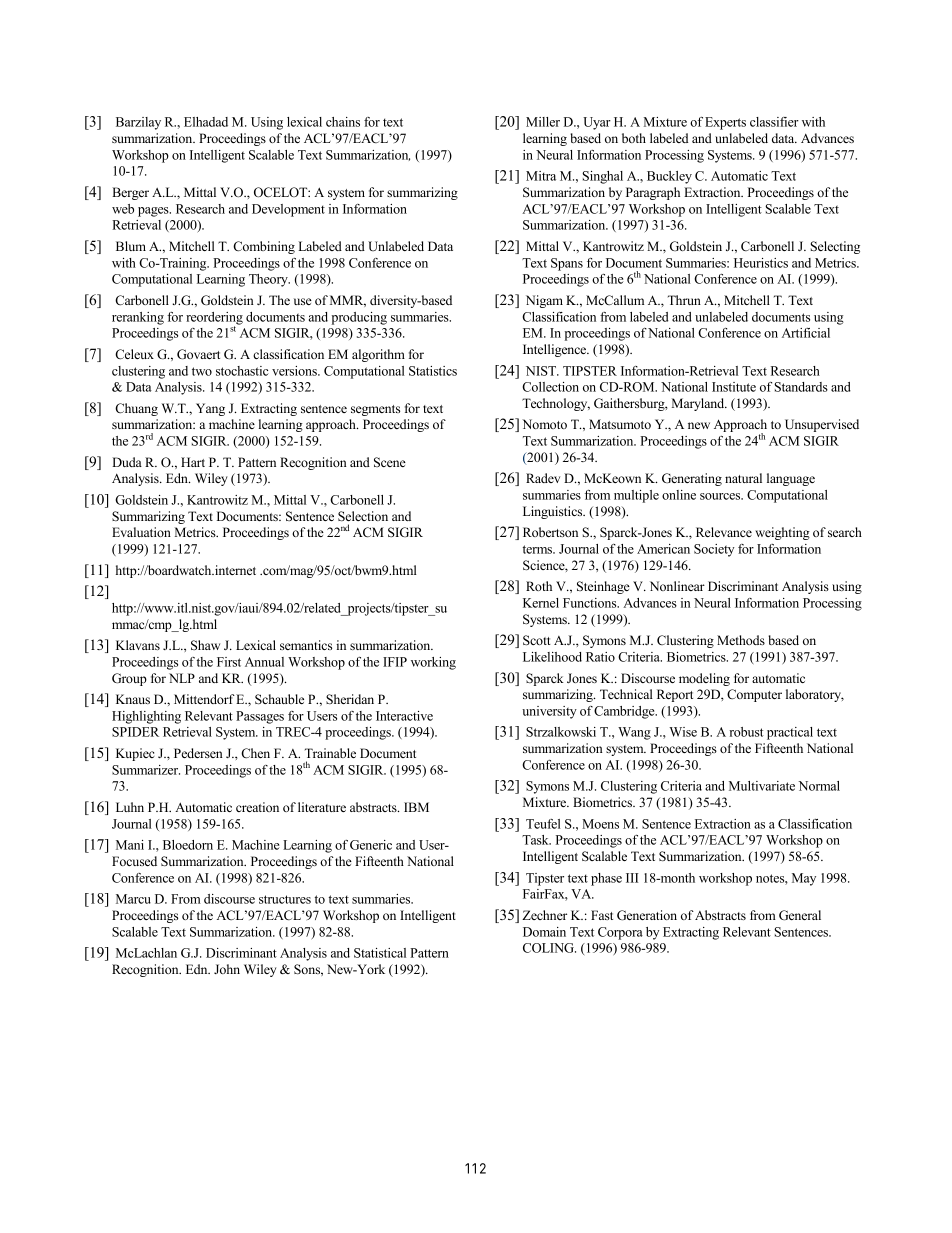  I want to click on Evaluation, so click(141, 532).
